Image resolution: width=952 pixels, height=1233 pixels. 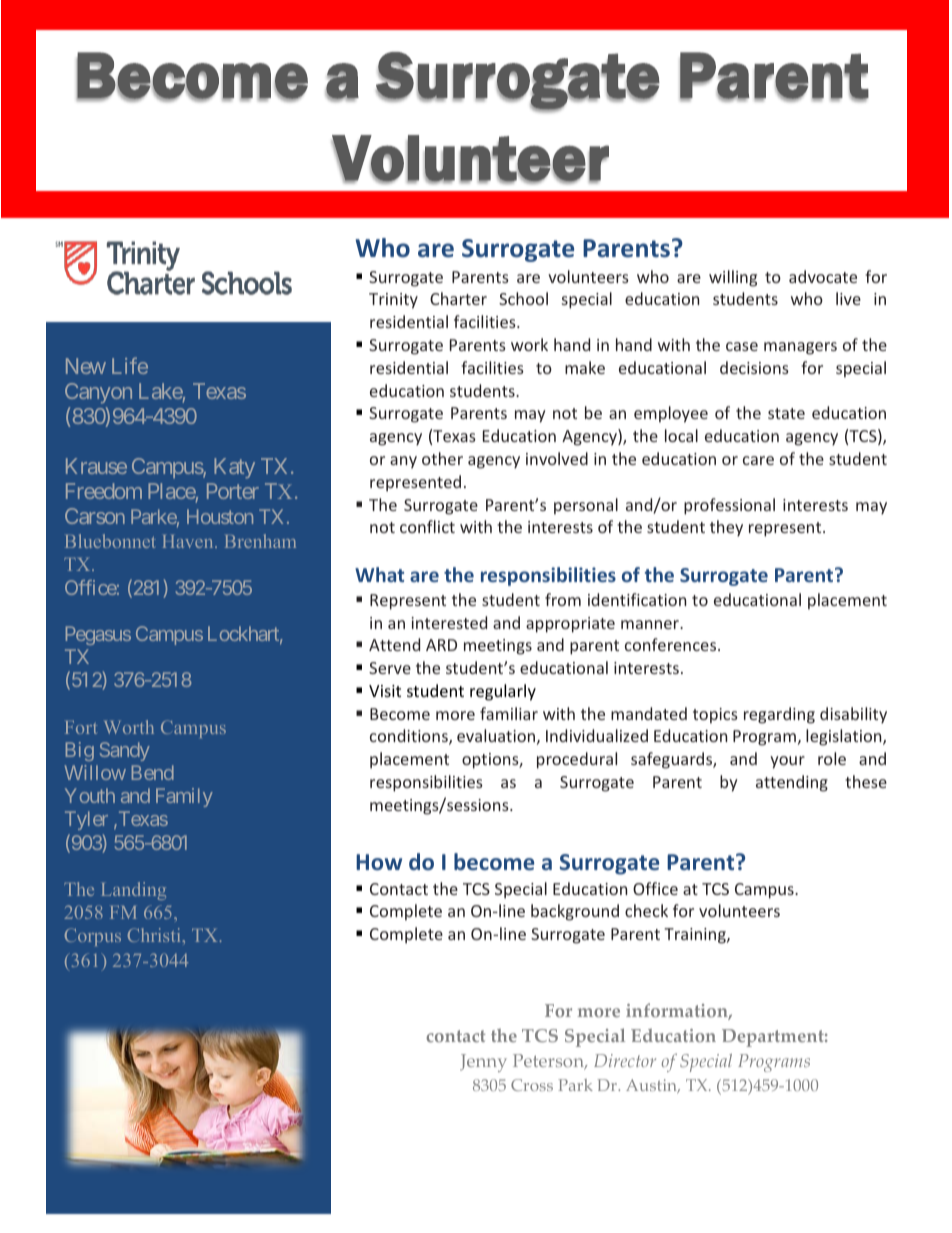 What do you see at coordinates (86, 366) in the image?
I see `New` at bounding box center [86, 366].
